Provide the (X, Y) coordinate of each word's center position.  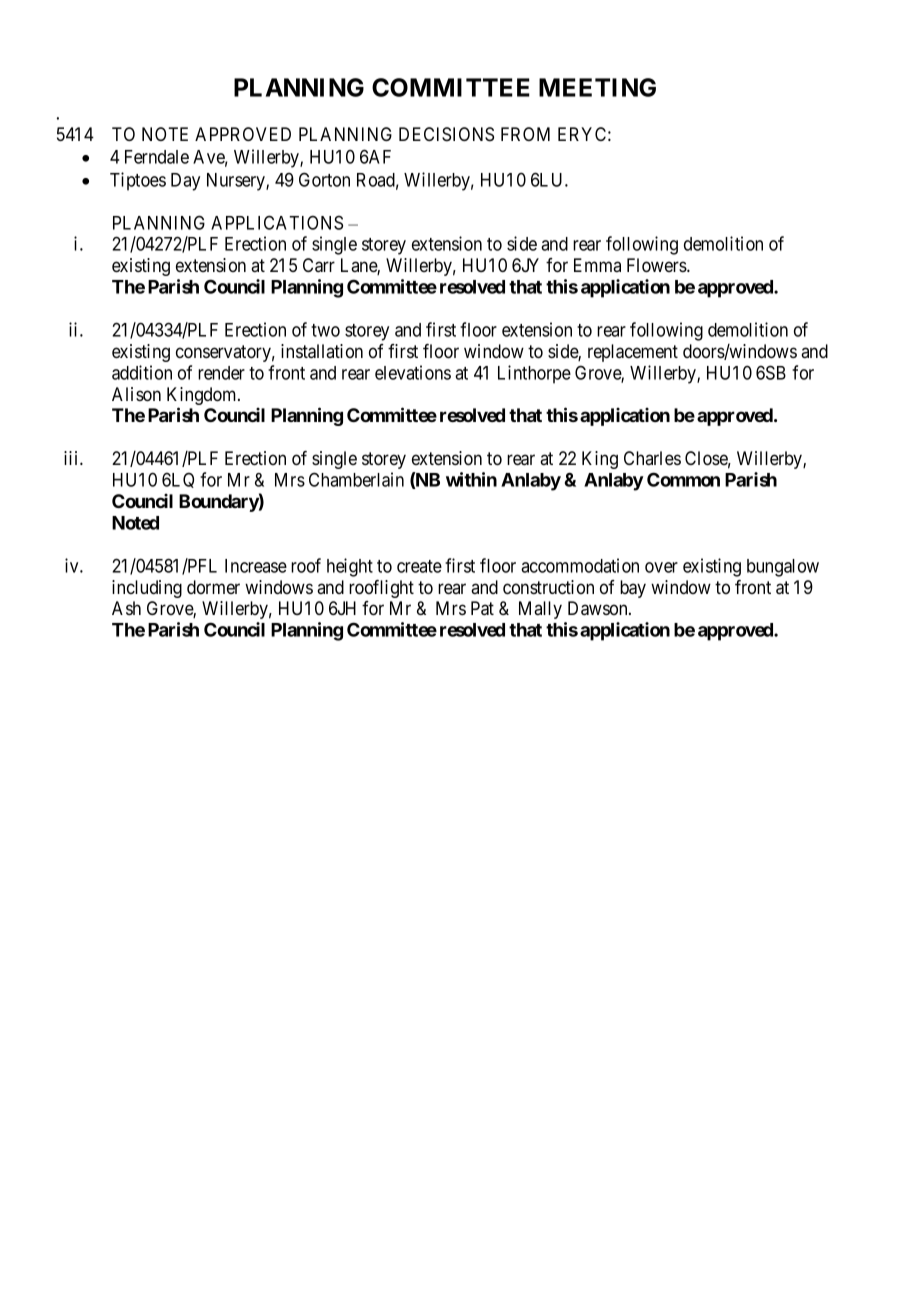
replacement (633, 353)
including (147, 589)
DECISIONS (446, 134)
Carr (319, 265)
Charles (652, 458)
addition (142, 372)
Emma (597, 265)
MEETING (597, 87)
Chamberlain (356, 479)
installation (322, 351)
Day (185, 182)
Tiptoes (138, 181)
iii (72, 458)
